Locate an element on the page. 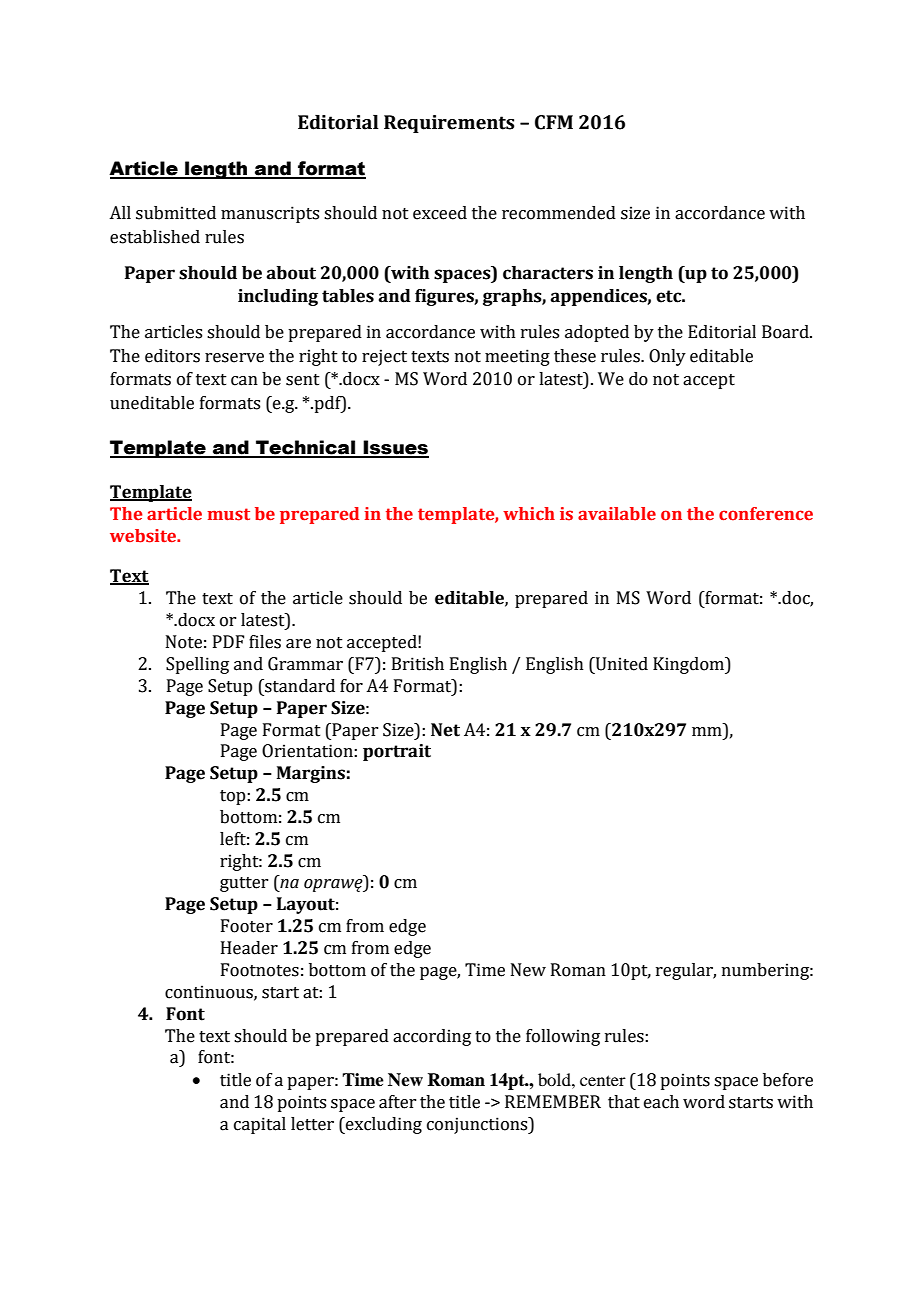 This page has height=1308, width=924. submitted is located at coordinates (176, 213).
